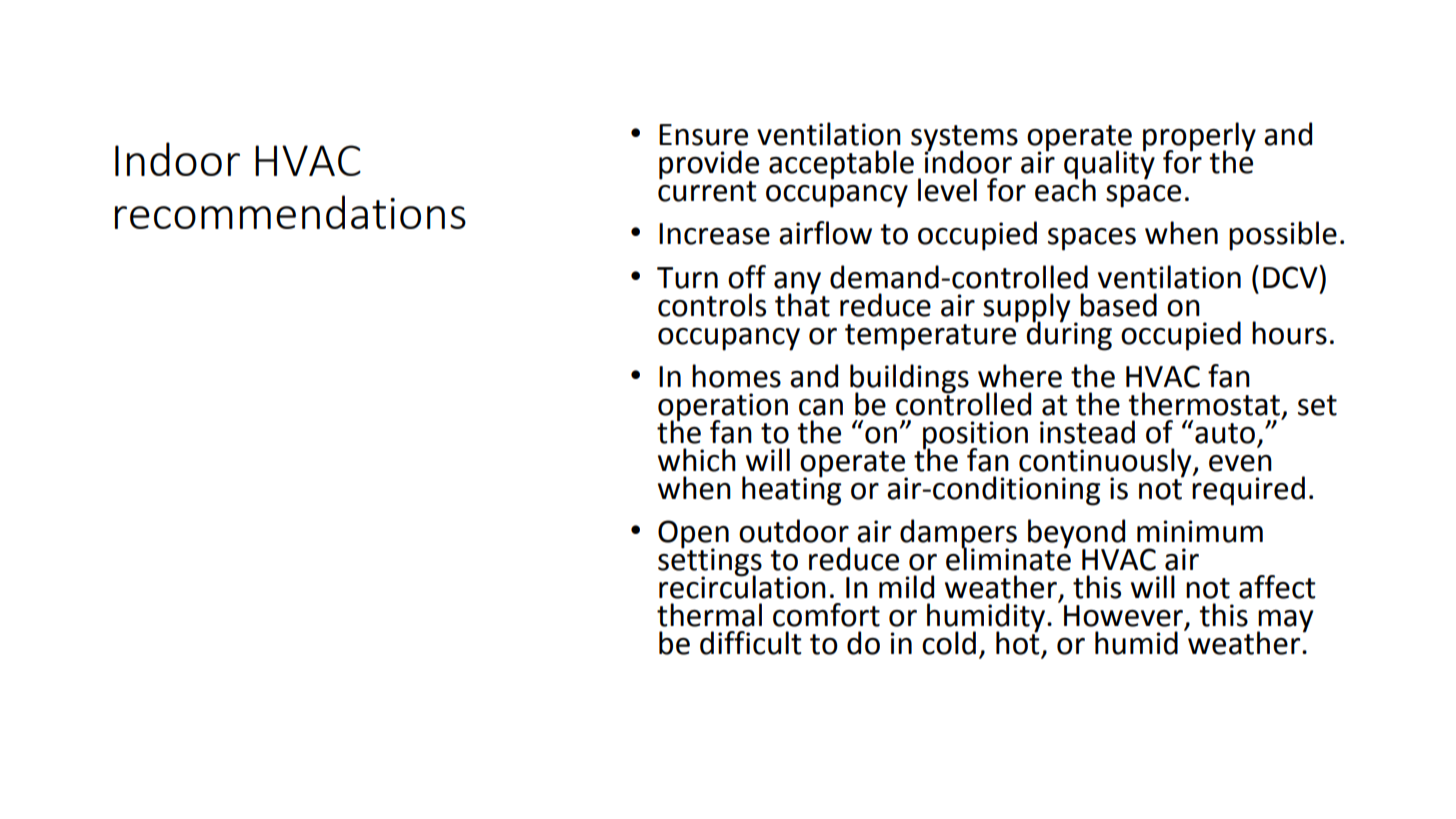 This screenshot has height=819, width=1456. What do you see at coordinates (712, 305) in the screenshot?
I see `controls` at bounding box center [712, 305].
